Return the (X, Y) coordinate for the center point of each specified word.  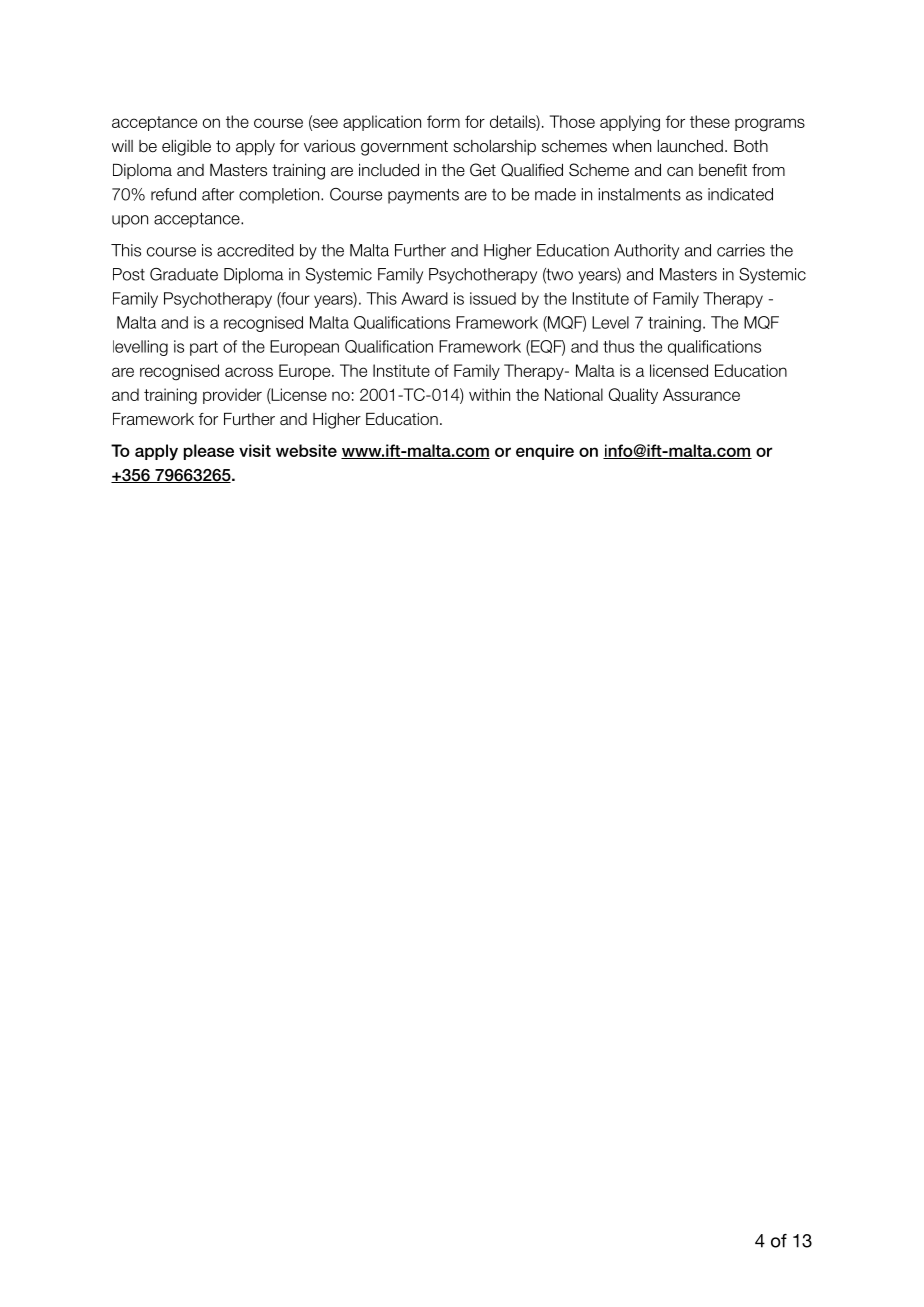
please (209, 452)
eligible (186, 148)
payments (423, 196)
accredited (255, 250)
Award (424, 298)
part (204, 348)
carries (741, 250)
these (710, 121)
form (443, 121)
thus (618, 346)
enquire (545, 452)
